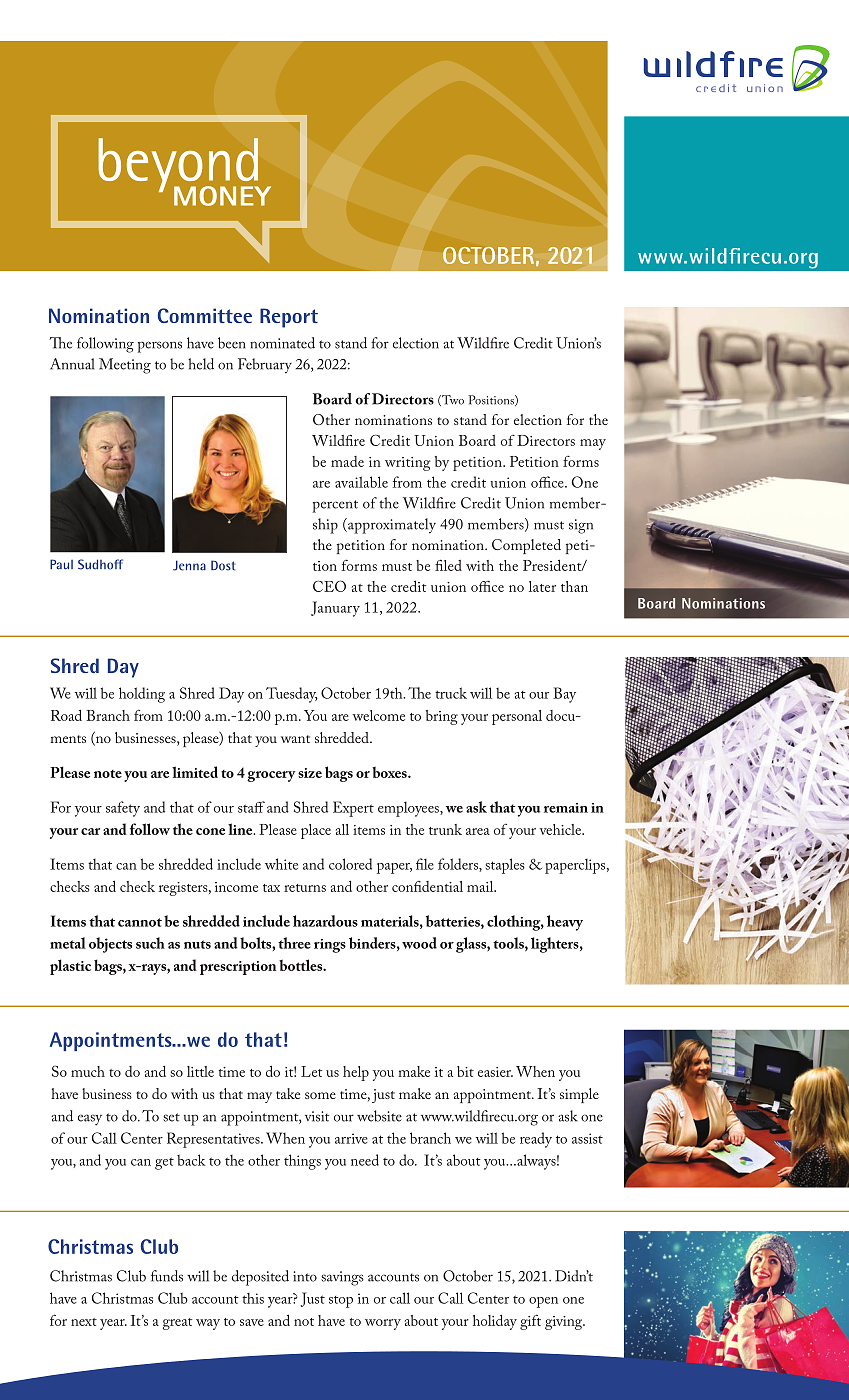 The height and width of the screenshot is (1400, 849). What do you see at coordinates (341, 1302) in the screenshot?
I see `stop` at bounding box center [341, 1302].
